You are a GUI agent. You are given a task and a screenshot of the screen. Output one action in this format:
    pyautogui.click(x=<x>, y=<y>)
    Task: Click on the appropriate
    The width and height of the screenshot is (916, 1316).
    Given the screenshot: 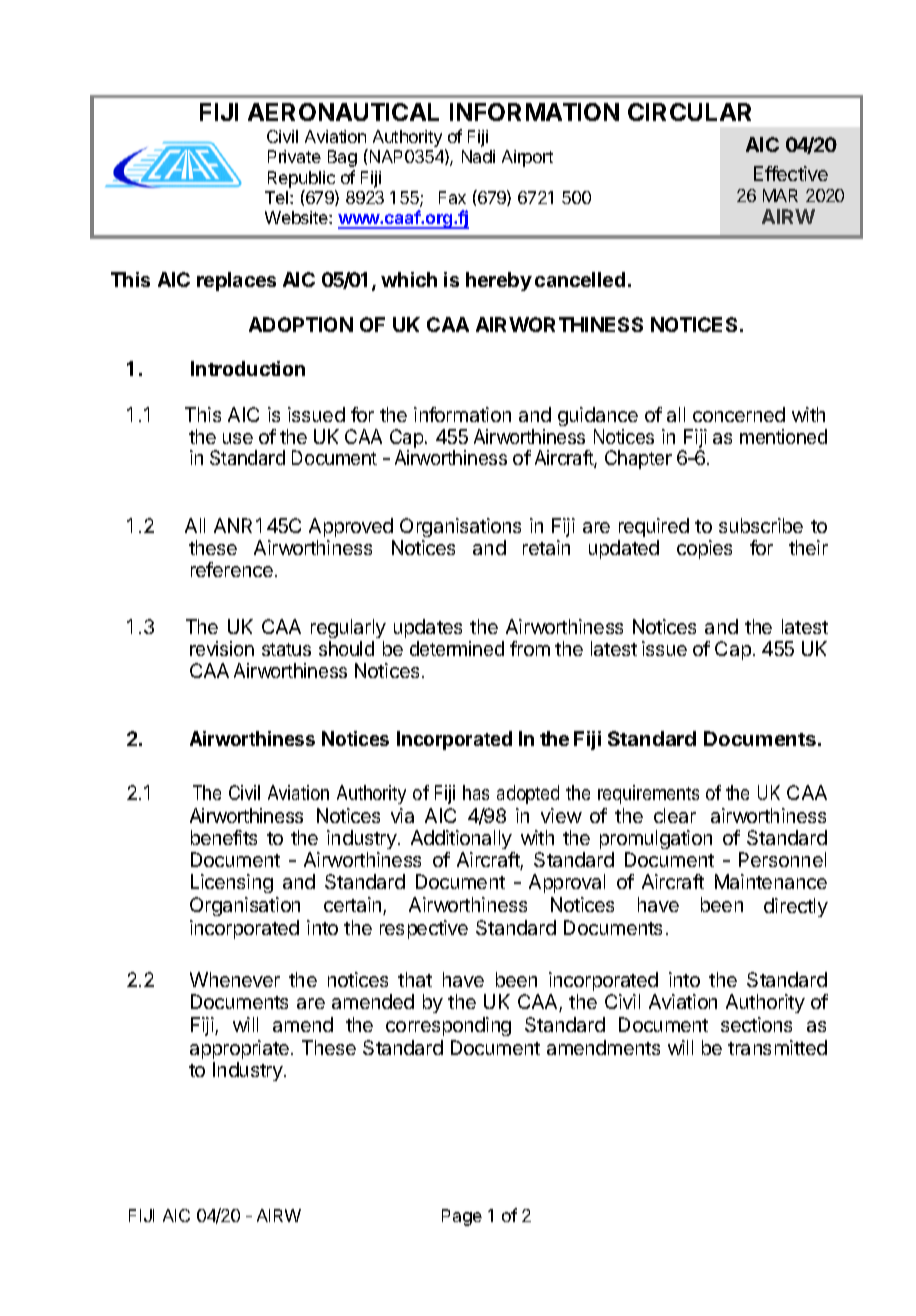 What is the action you would take?
    pyautogui.click(x=239, y=1049)
